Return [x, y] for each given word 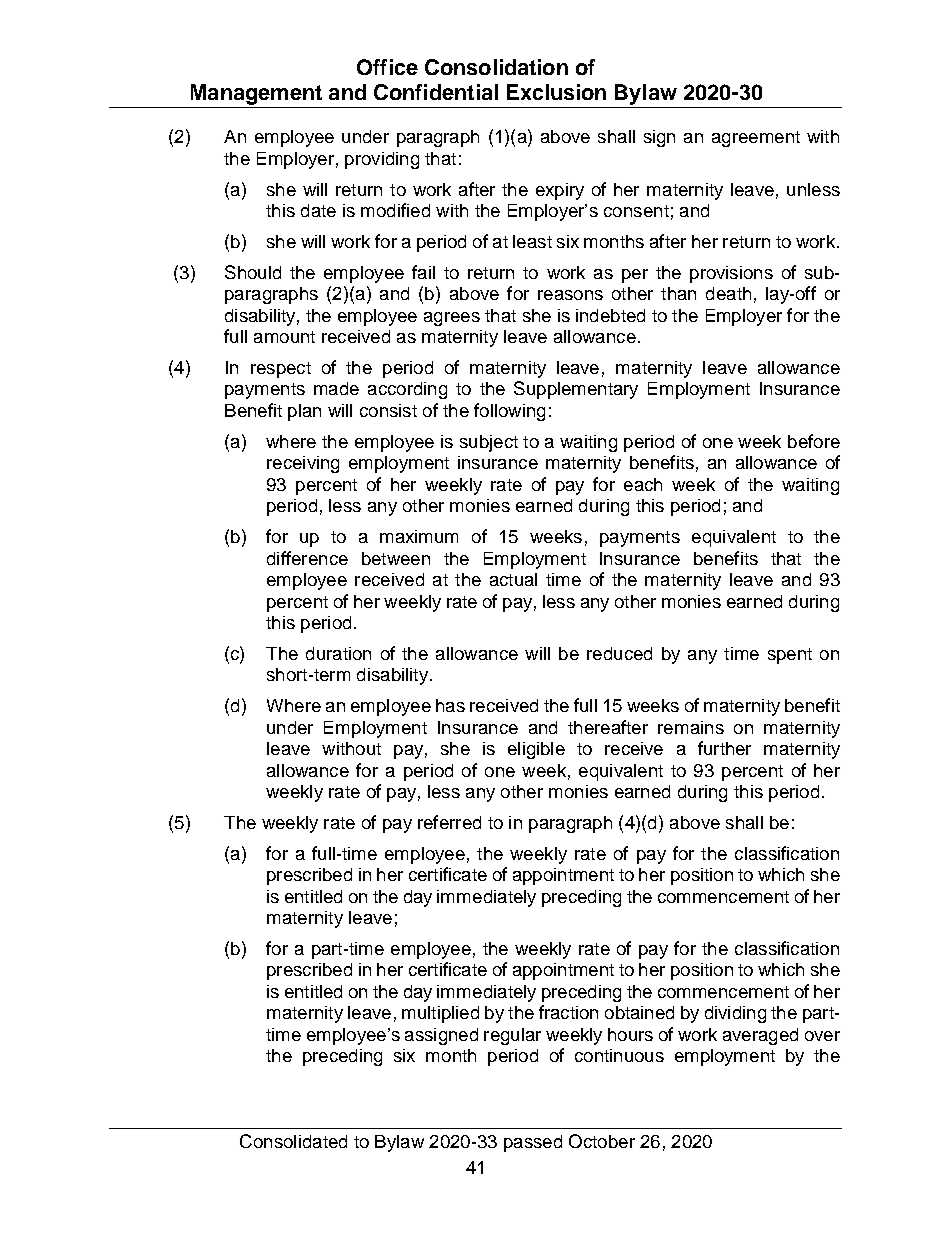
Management [256, 94]
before [814, 441]
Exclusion [556, 92]
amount [284, 337]
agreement [756, 139]
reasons [570, 295]
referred [449, 822]
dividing [735, 1014]
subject [489, 443]
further [724, 748]
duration [338, 653]
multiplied [440, 1014]
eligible [536, 750]
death [728, 293]
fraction [568, 1012]
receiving [303, 464]
